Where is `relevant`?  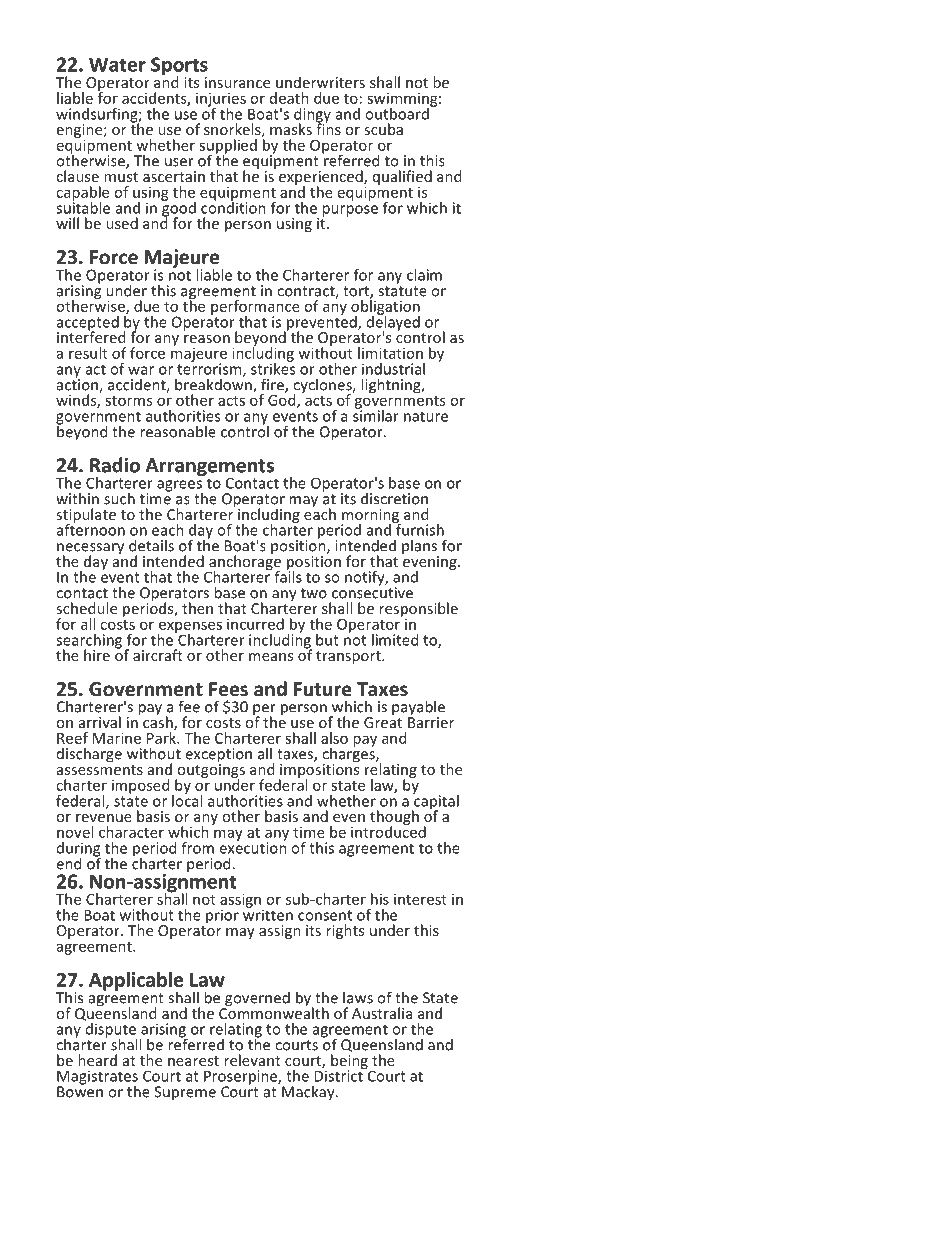
relevant is located at coordinates (252, 1060).
